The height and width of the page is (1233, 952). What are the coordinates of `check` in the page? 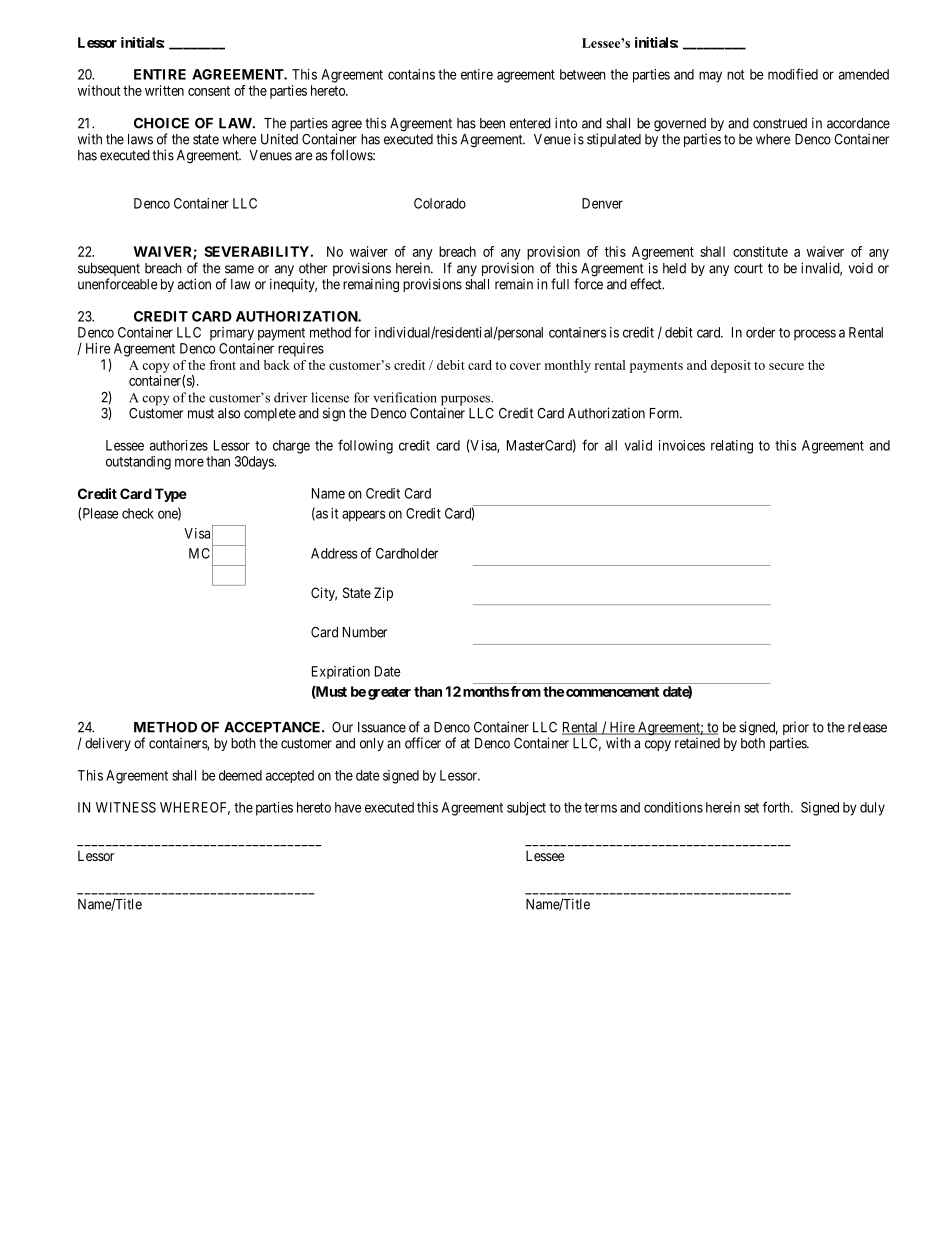 It's located at (138, 513).
